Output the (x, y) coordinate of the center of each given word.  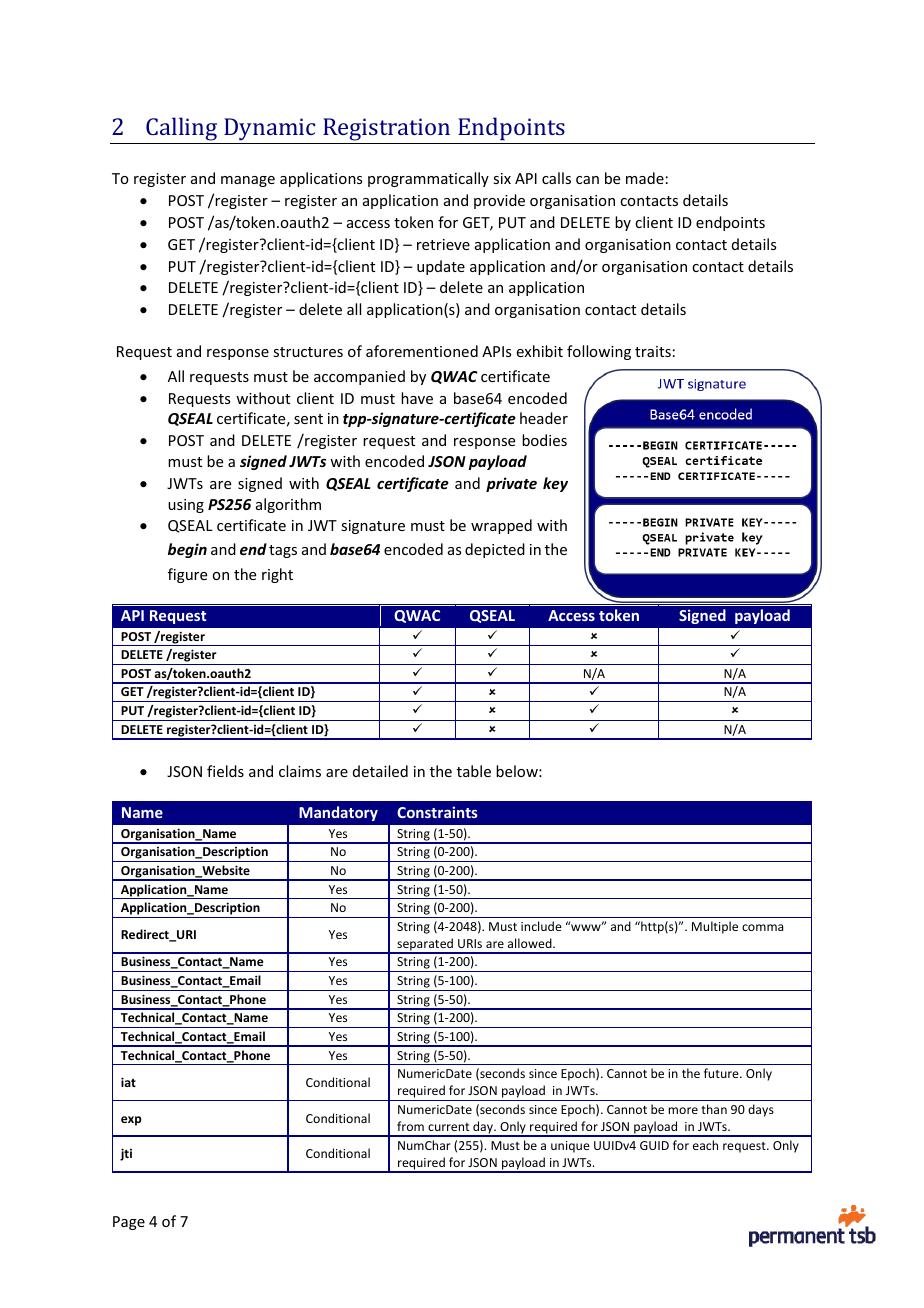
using (186, 506)
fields (225, 771)
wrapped (501, 526)
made (645, 178)
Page (129, 1223)
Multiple (715, 927)
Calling (181, 129)
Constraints (437, 812)
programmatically (428, 179)
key (555, 484)
